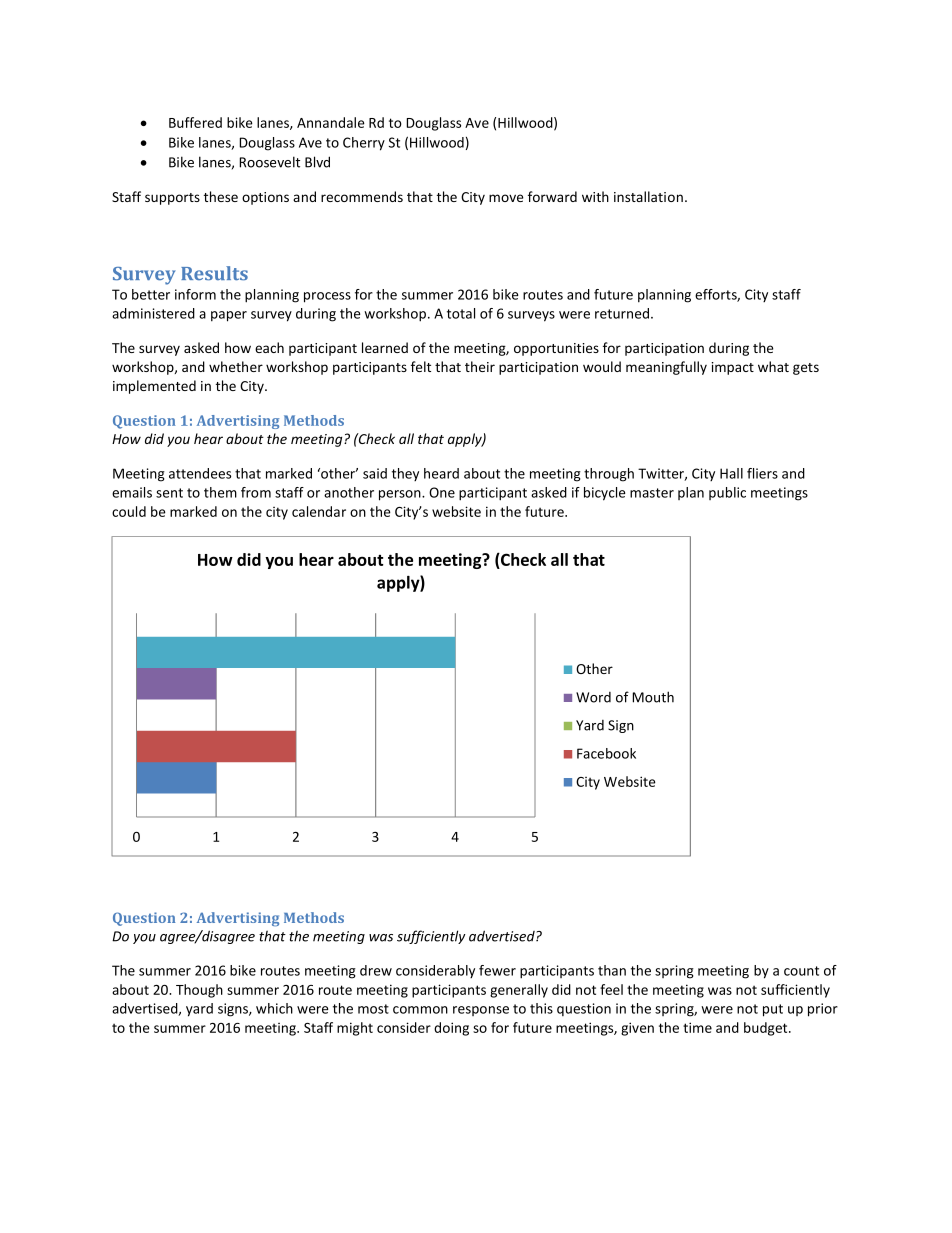 This screenshot has height=1233, width=952. I want to click on Buffered, so click(195, 122).
